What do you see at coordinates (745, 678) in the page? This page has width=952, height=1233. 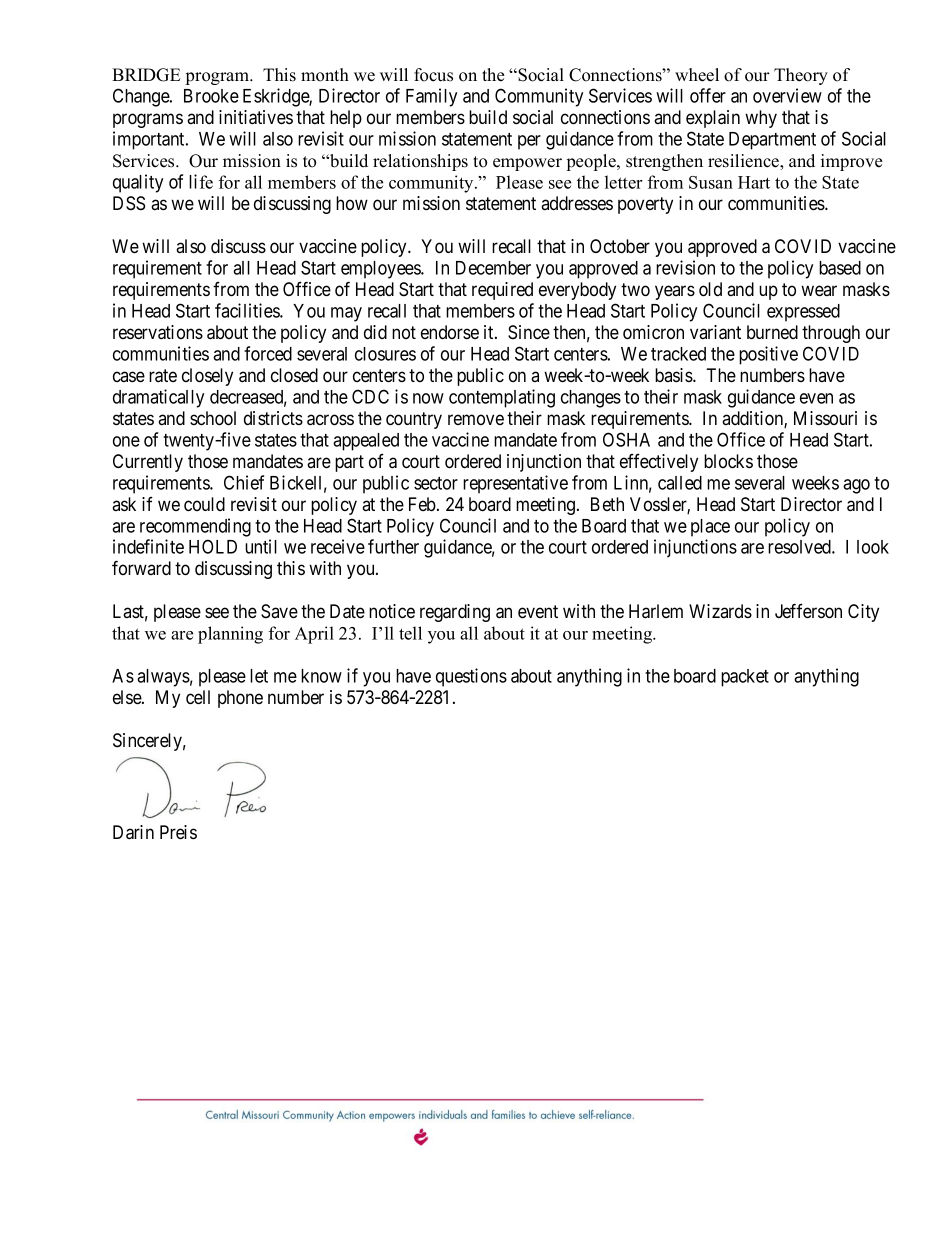 I see `packet` at bounding box center [745, 678].
